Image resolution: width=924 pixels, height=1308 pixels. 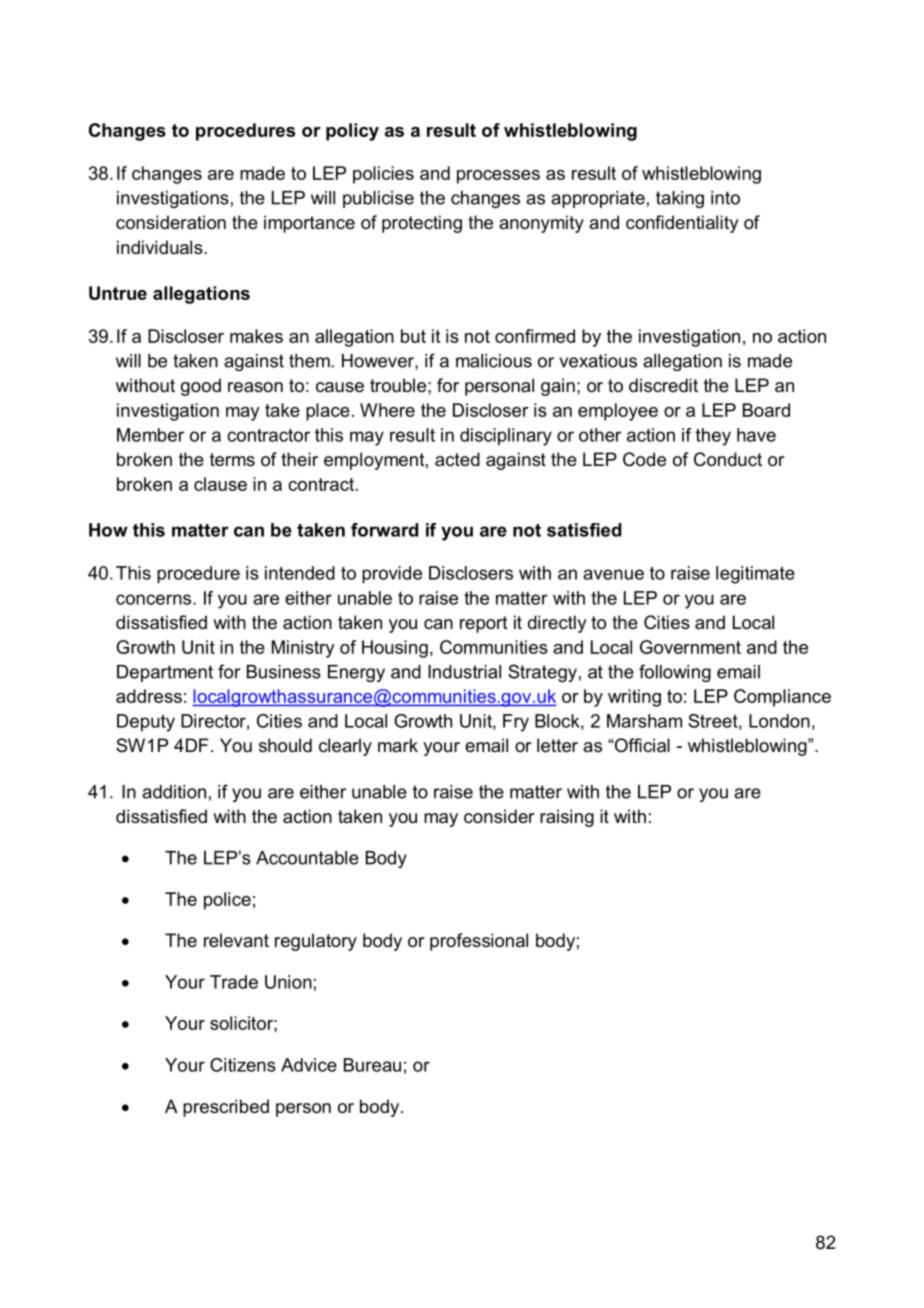 What do you see at coordinates (161, 247) in the image?
I see `individuals` at bounding box center [161, 247].
